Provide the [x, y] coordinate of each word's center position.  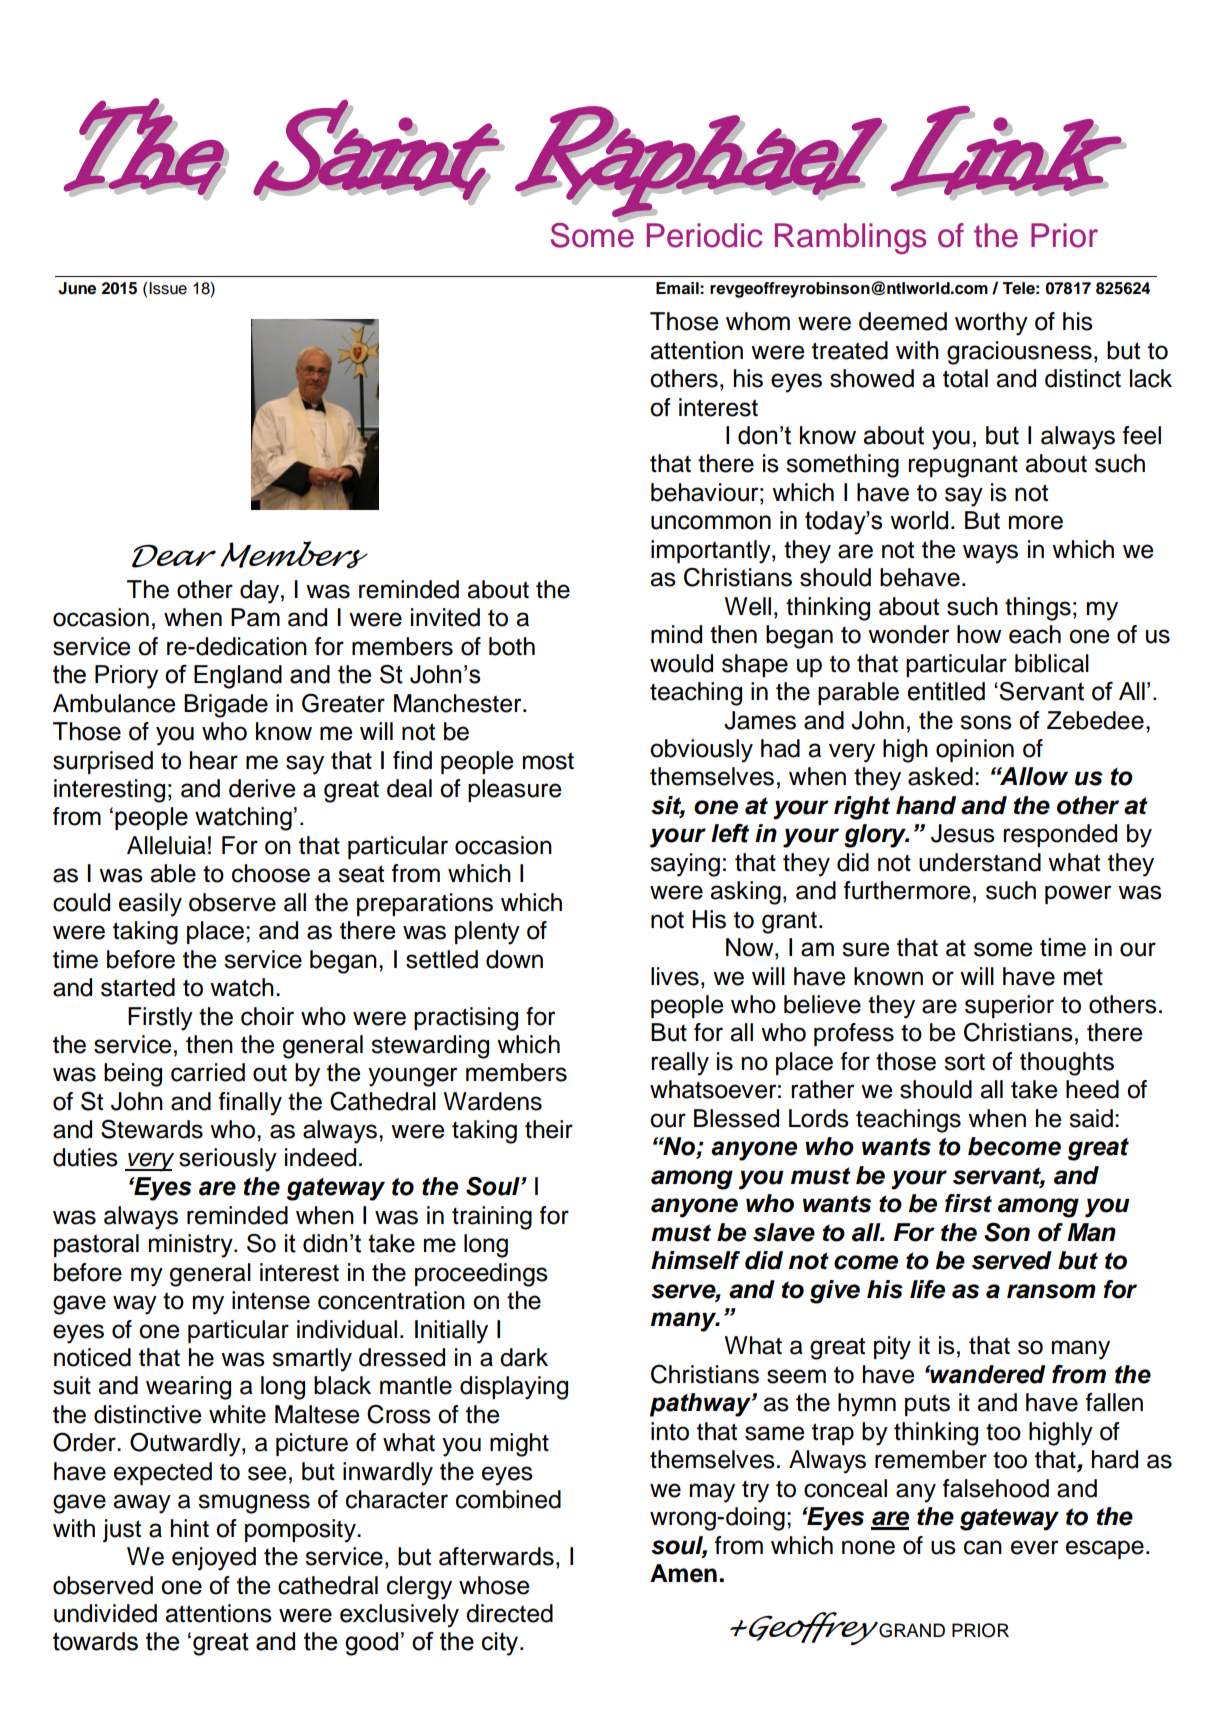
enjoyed [214, 1559]
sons [986, 722]
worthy [991, 324]
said [1091, 1118]
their [549, 1129]
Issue [168, 288]
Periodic [704, 235]
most [548, 761]
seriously [228, 1160]
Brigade [226, 706]
